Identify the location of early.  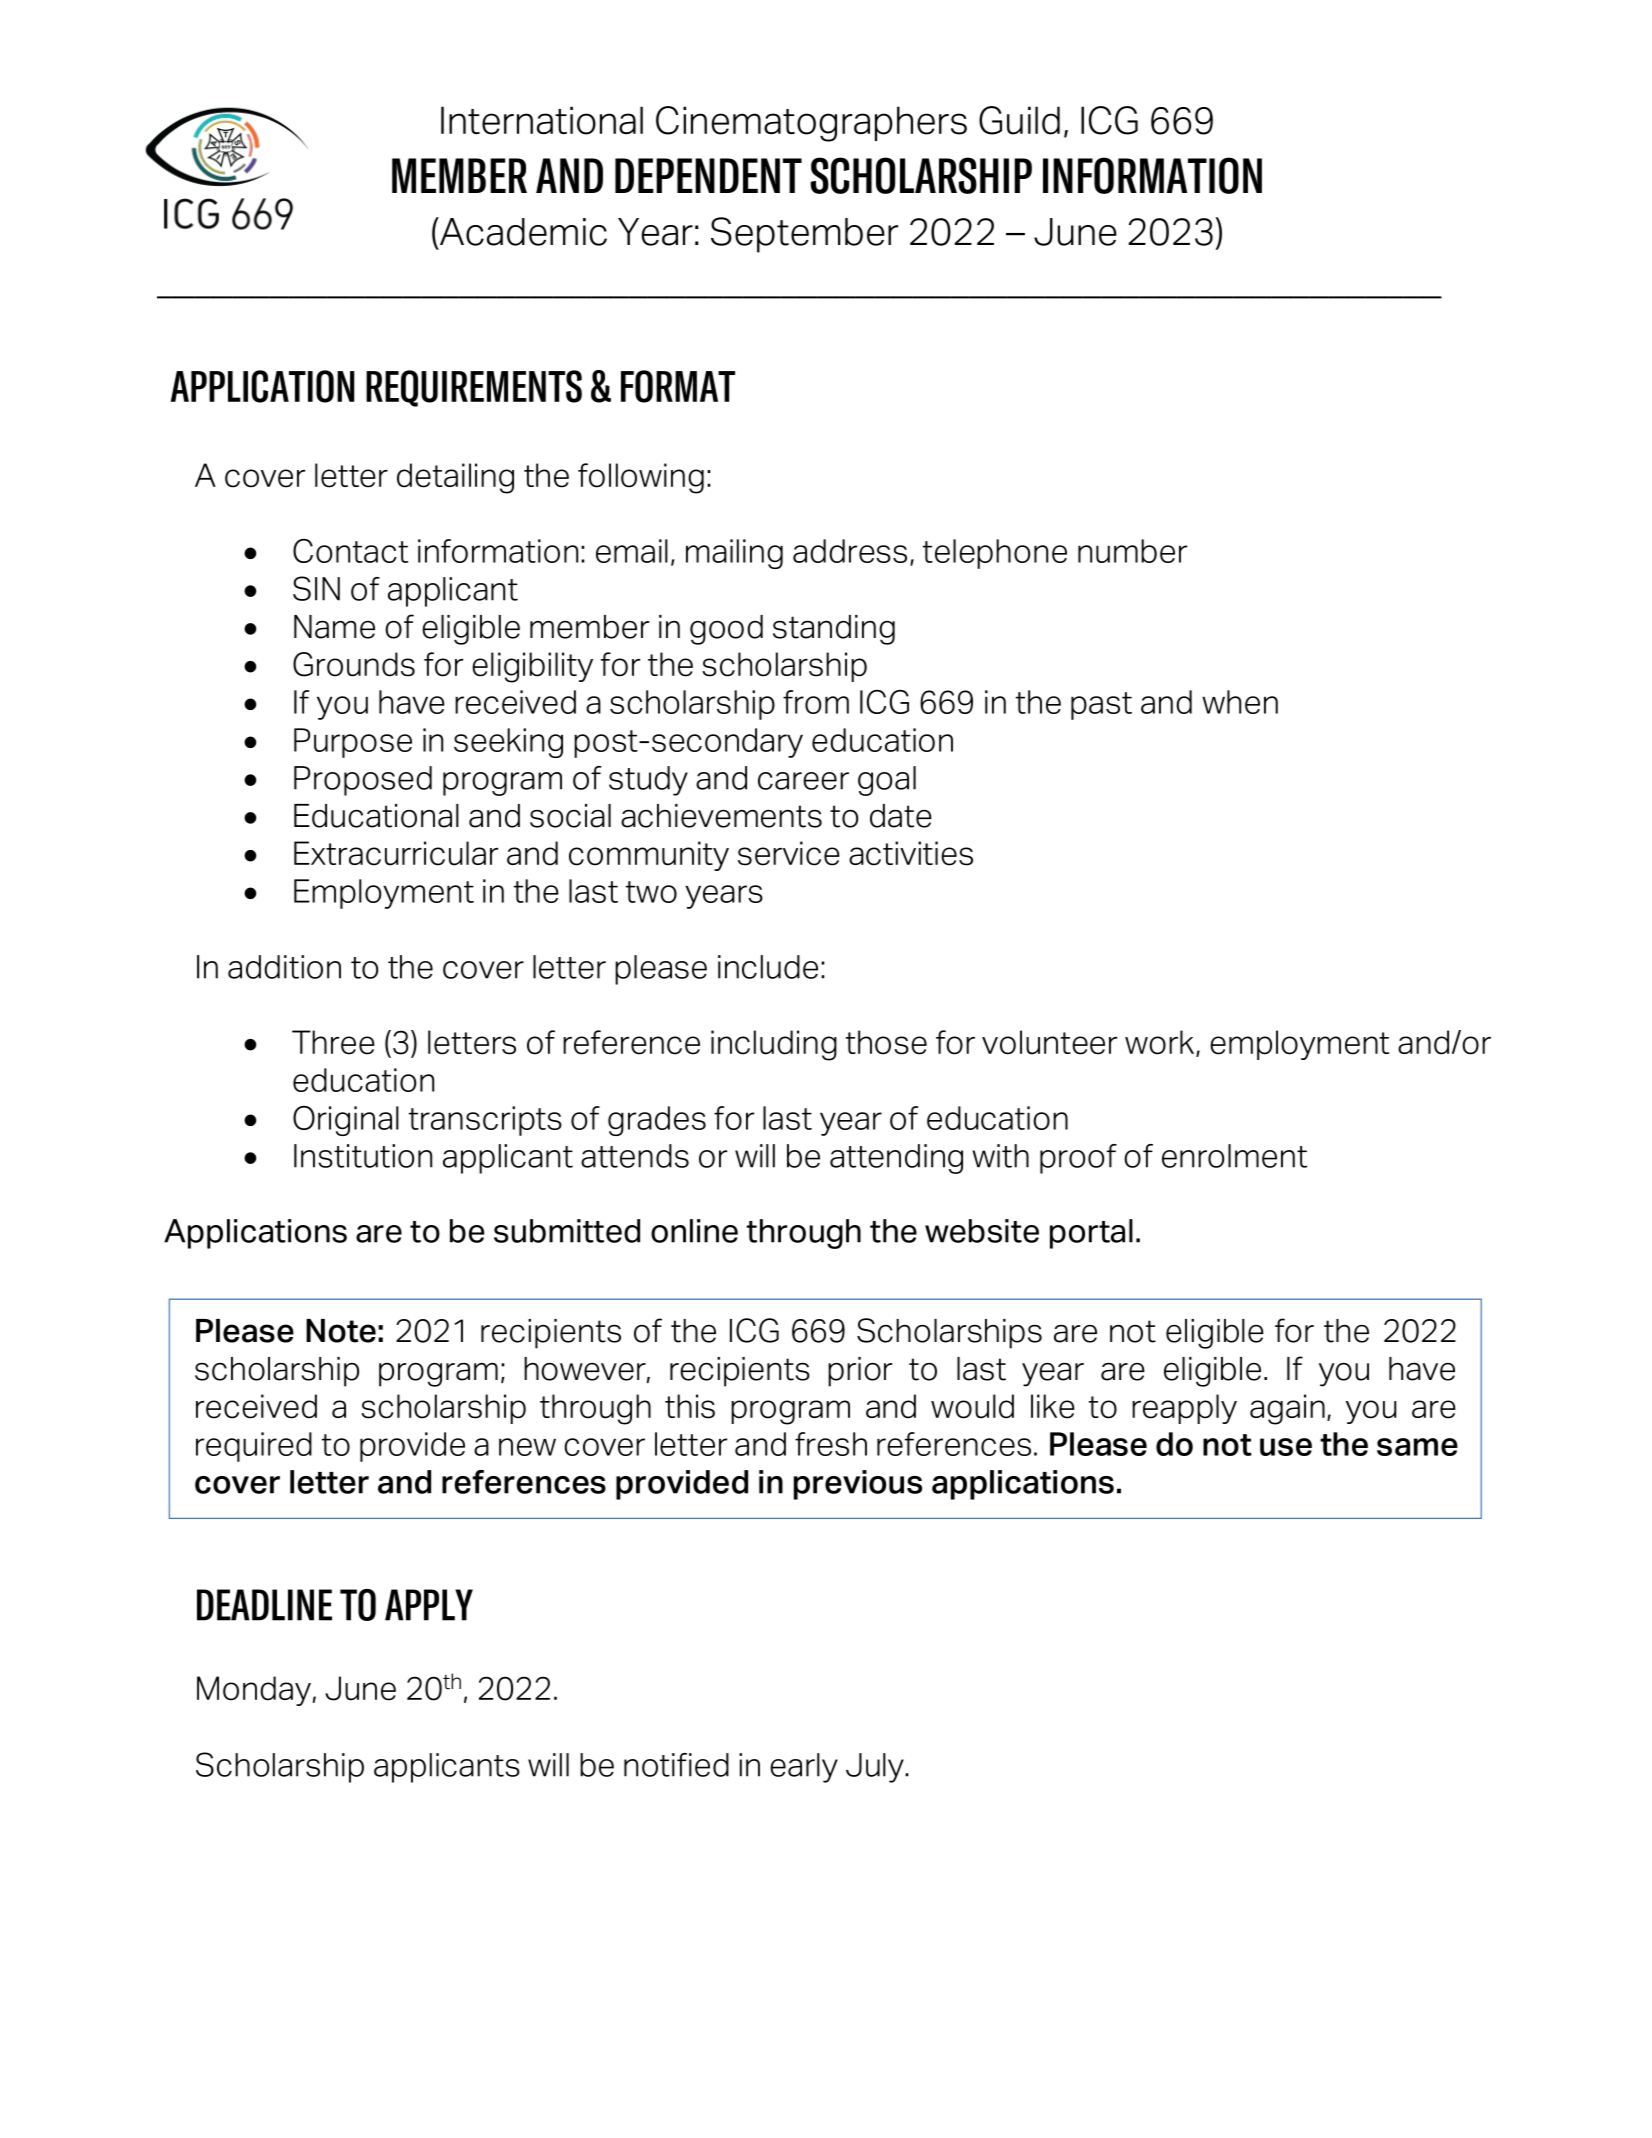
(804, 1768).
